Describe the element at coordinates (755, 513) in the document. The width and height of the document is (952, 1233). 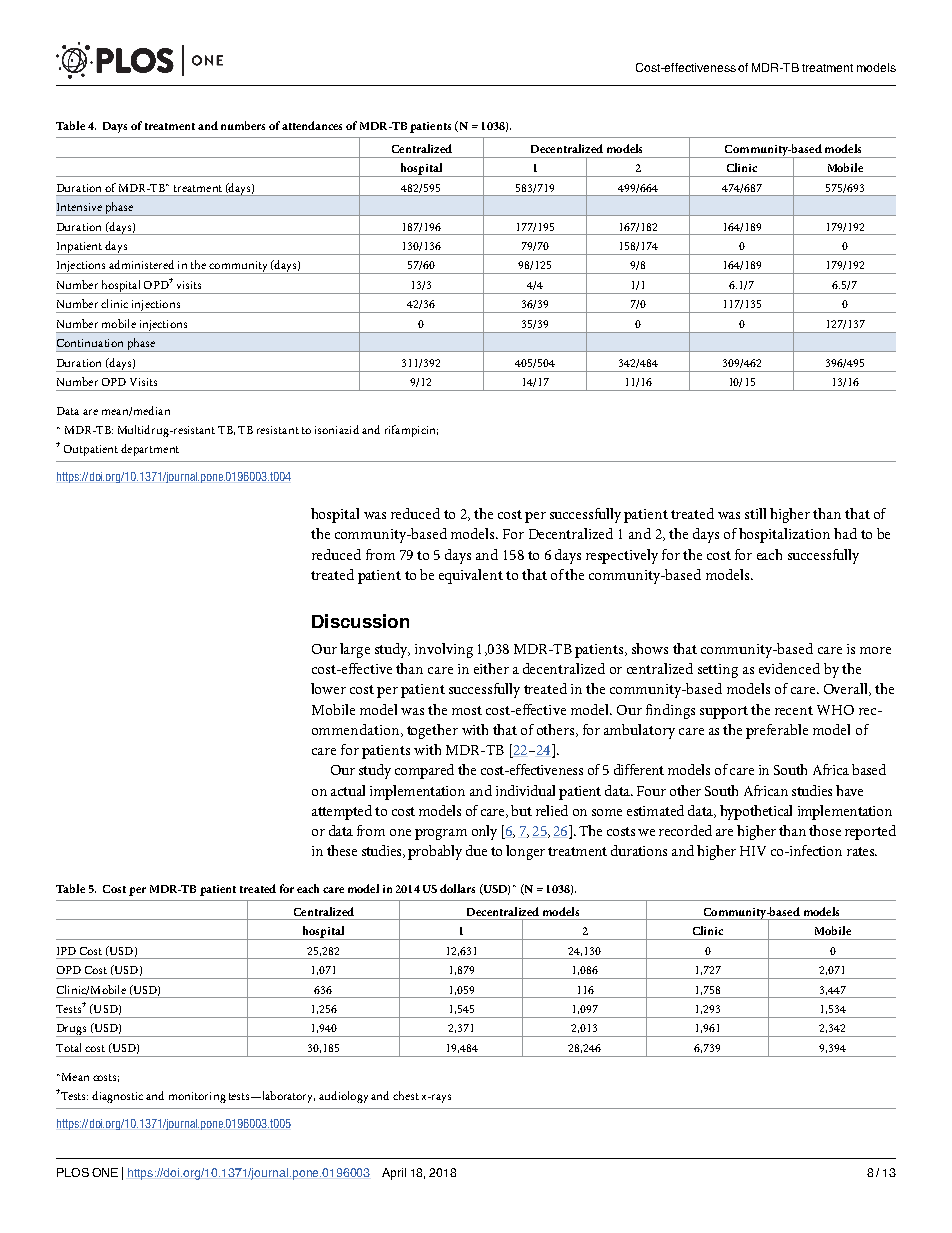
I see `still` at that location.
